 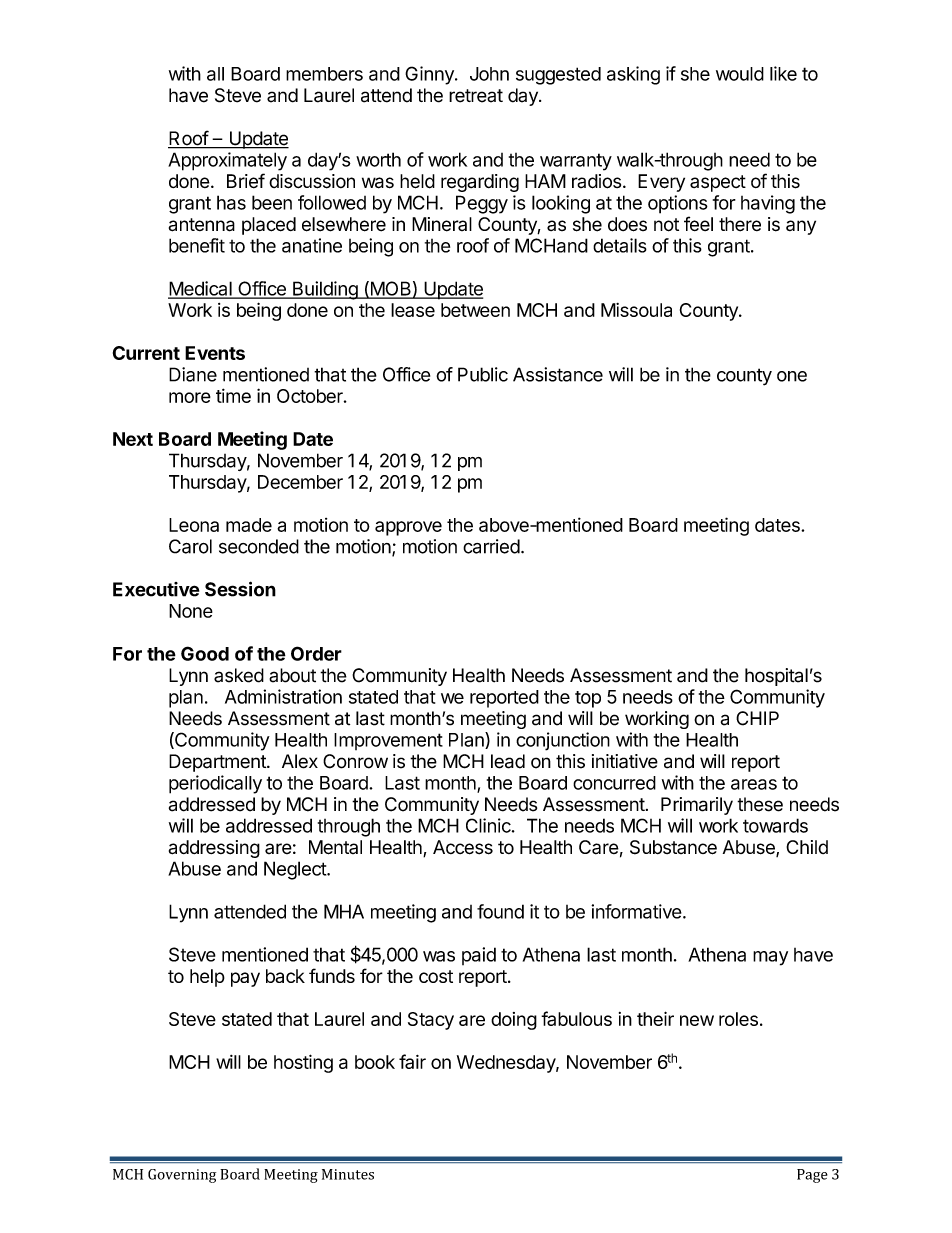 I want to click on CHIP, so click(x=757, y=718).
